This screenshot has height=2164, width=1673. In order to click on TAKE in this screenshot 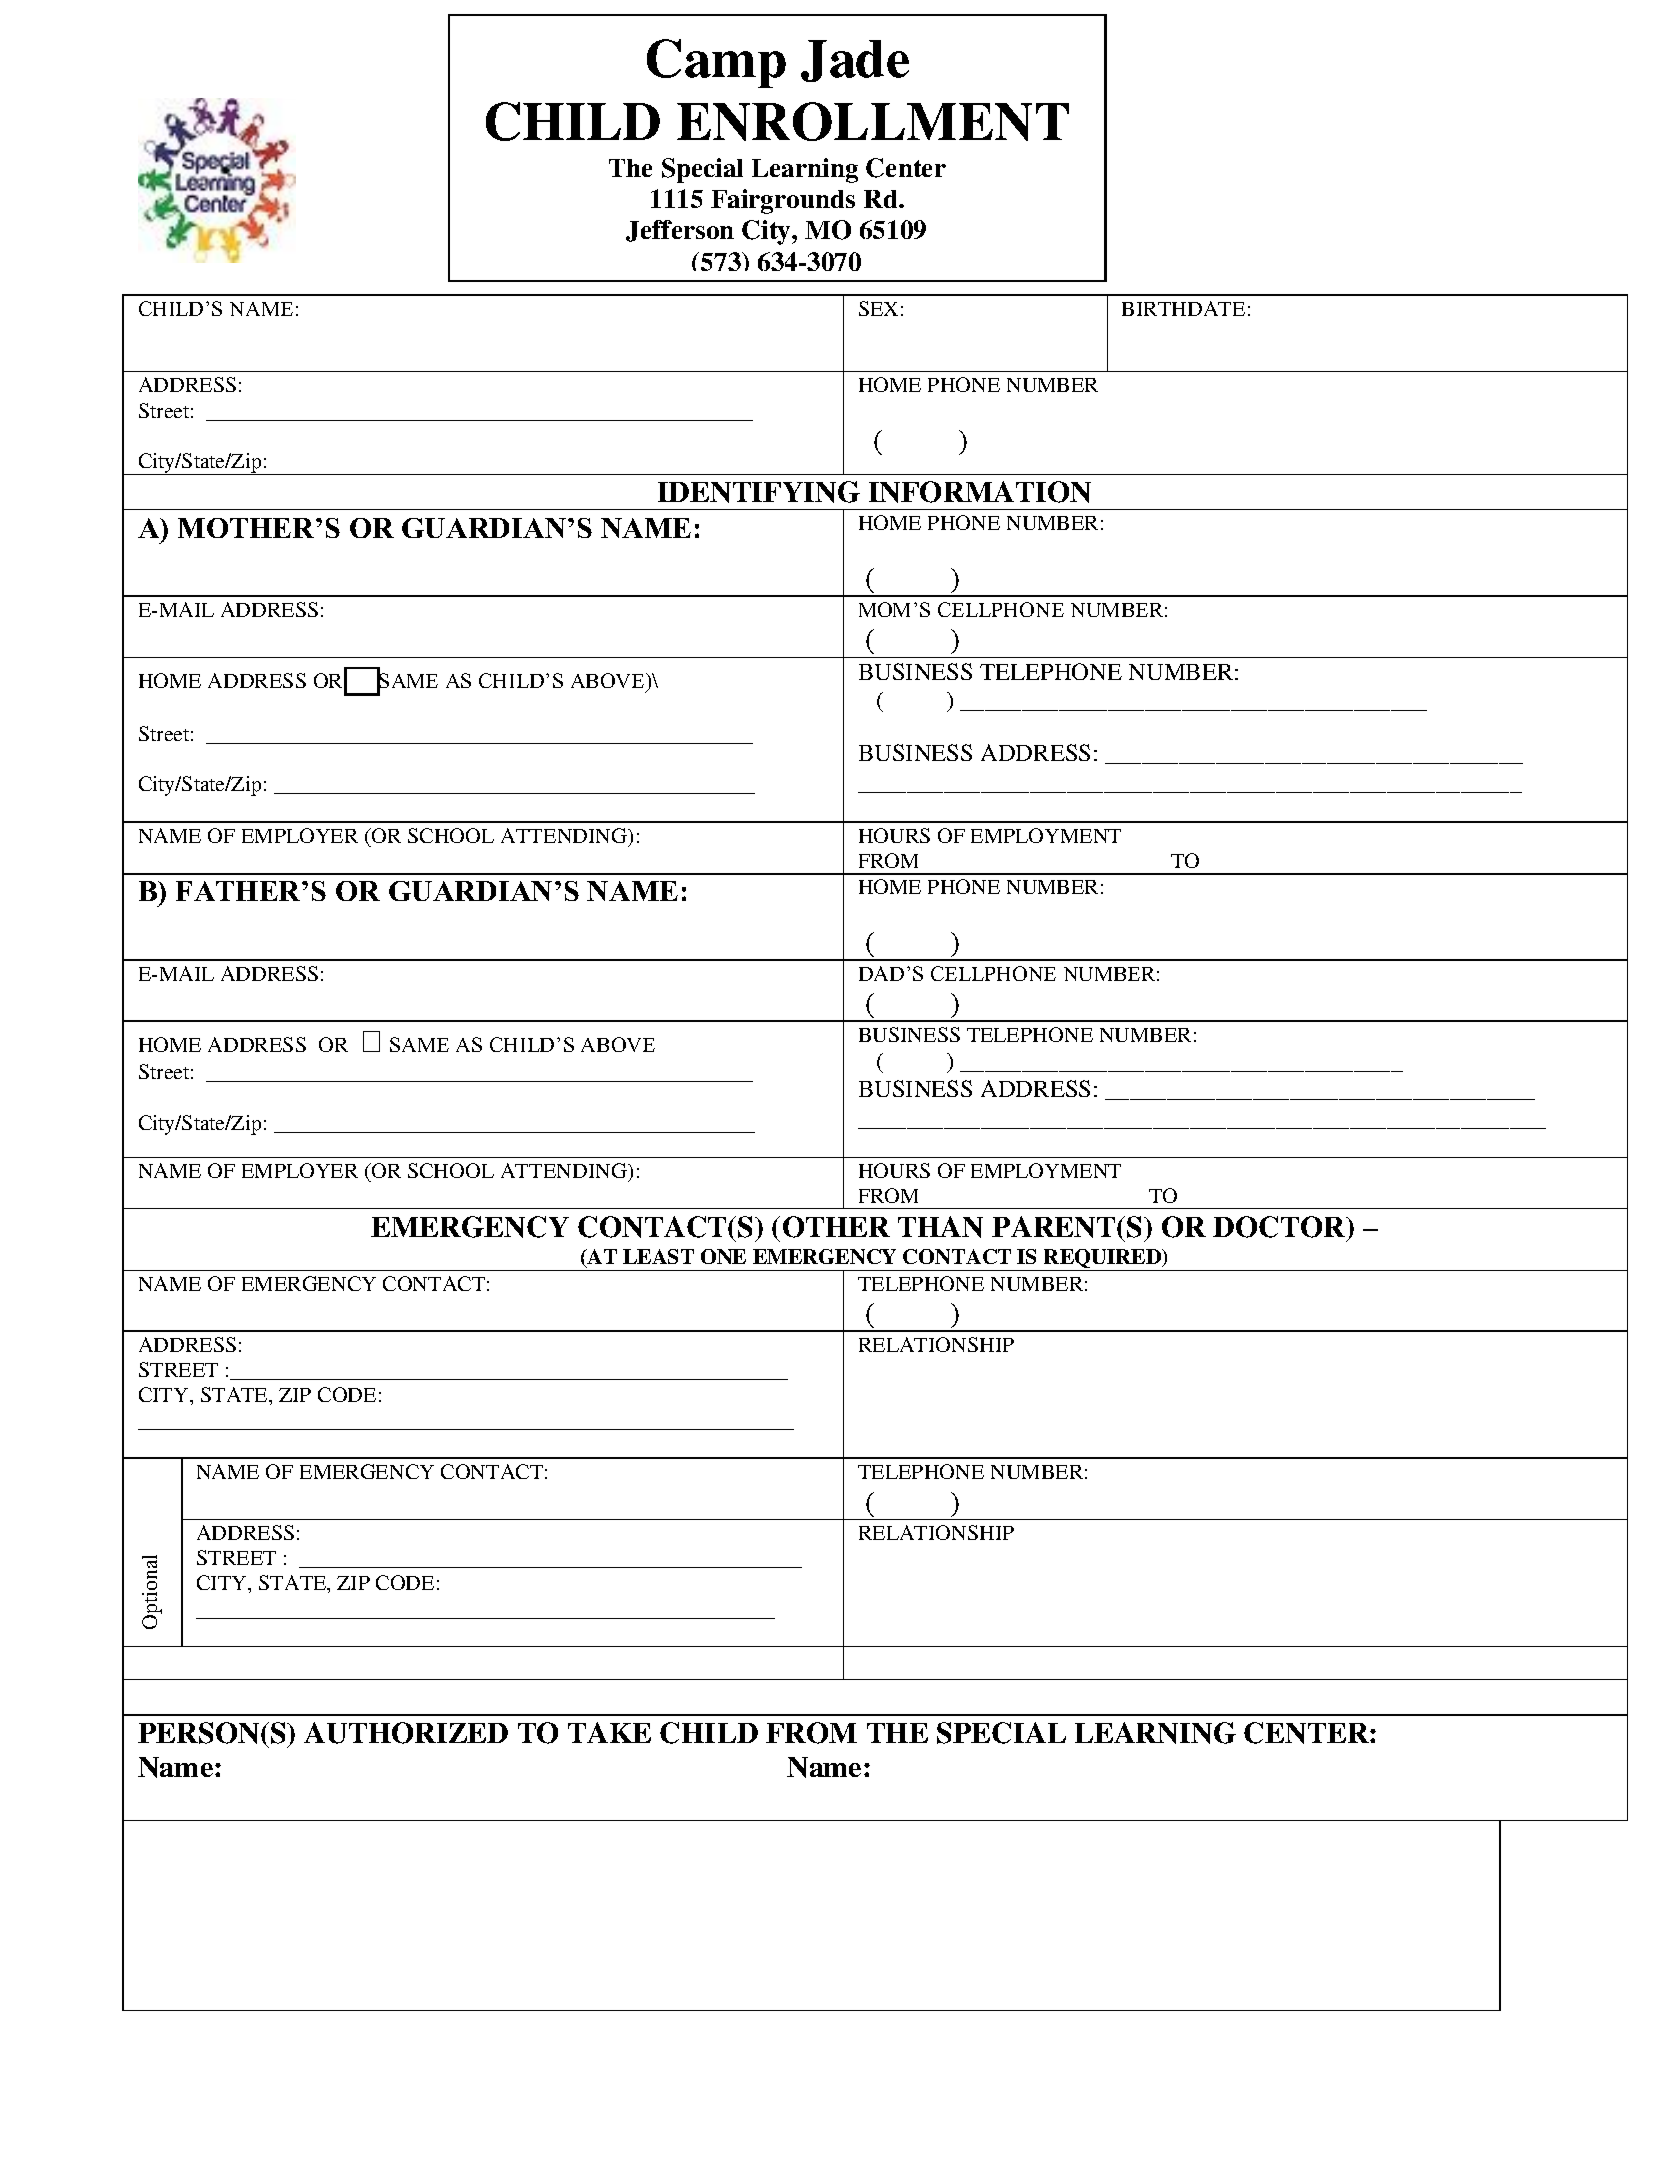, I will do `click(609, 1732)`.
